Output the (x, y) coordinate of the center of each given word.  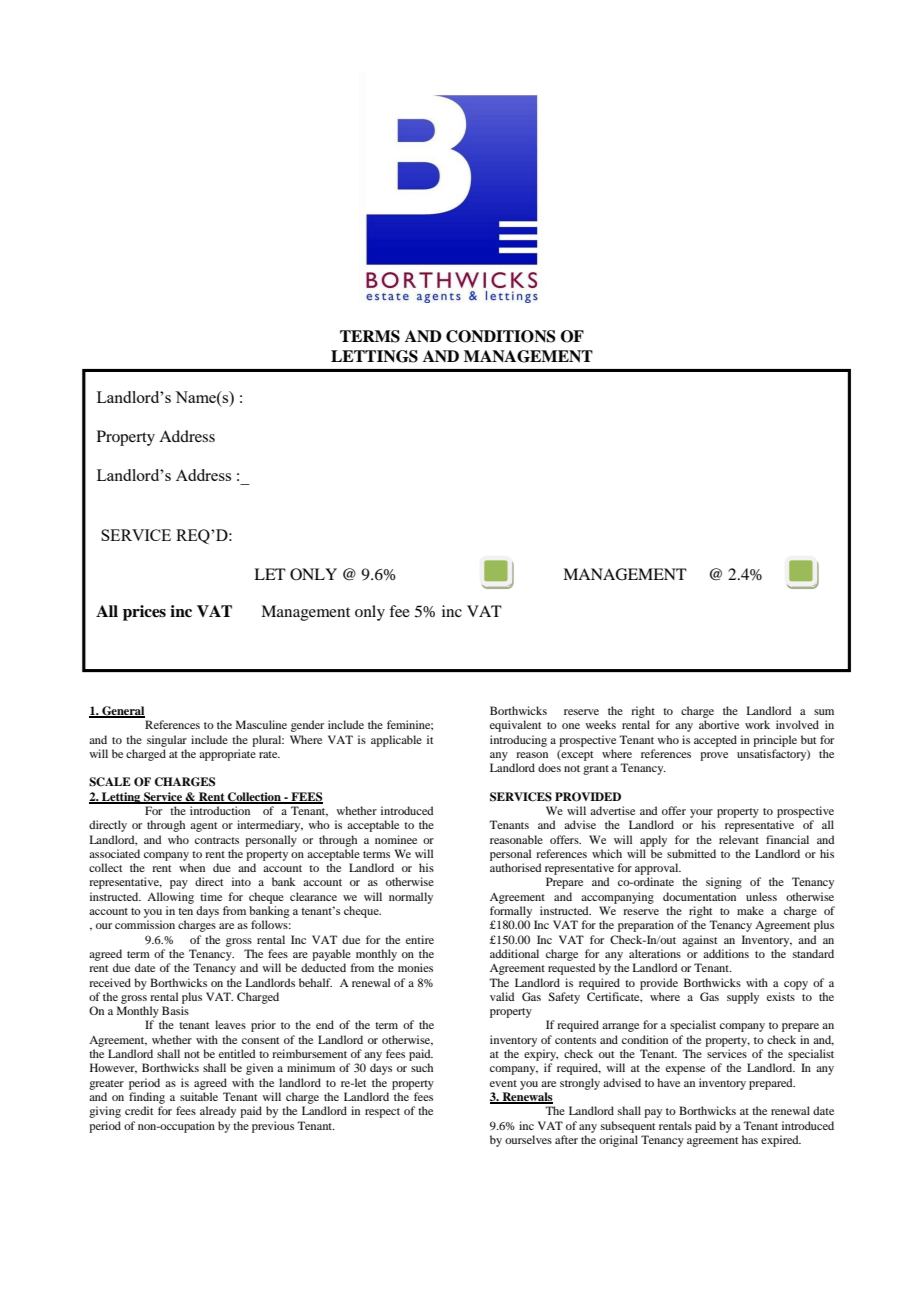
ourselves (528, 1139)
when (192, 867)
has (750, 1139)
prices (144, 613)
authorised (515, 867)
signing (724, 883)
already (218, 1112)
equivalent (515, 726)
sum (824, 712)
